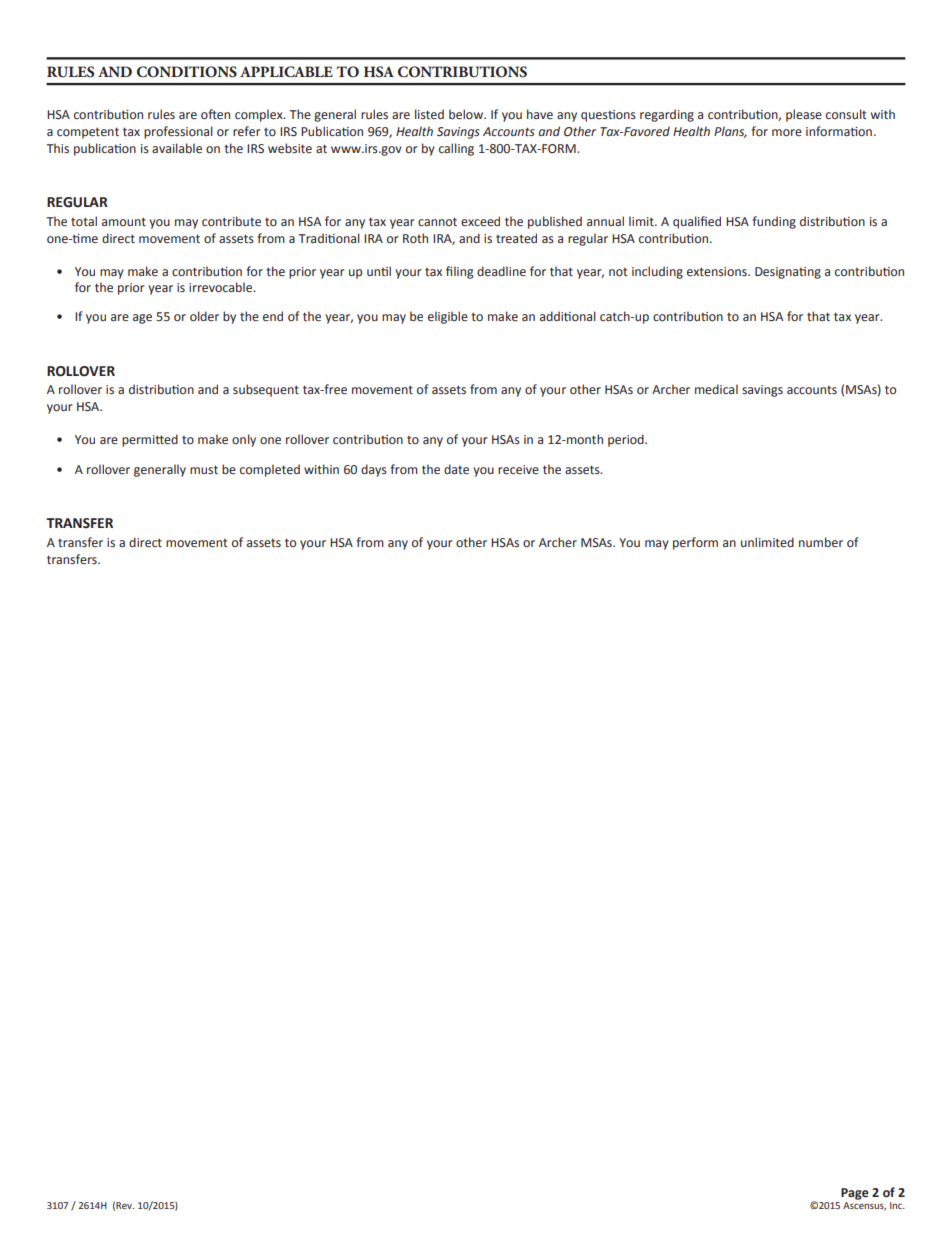 This screenshot has height=1233, width=952. Describe the element at coordinates (374, 470) in the screenshot. I see `days` at that location.
